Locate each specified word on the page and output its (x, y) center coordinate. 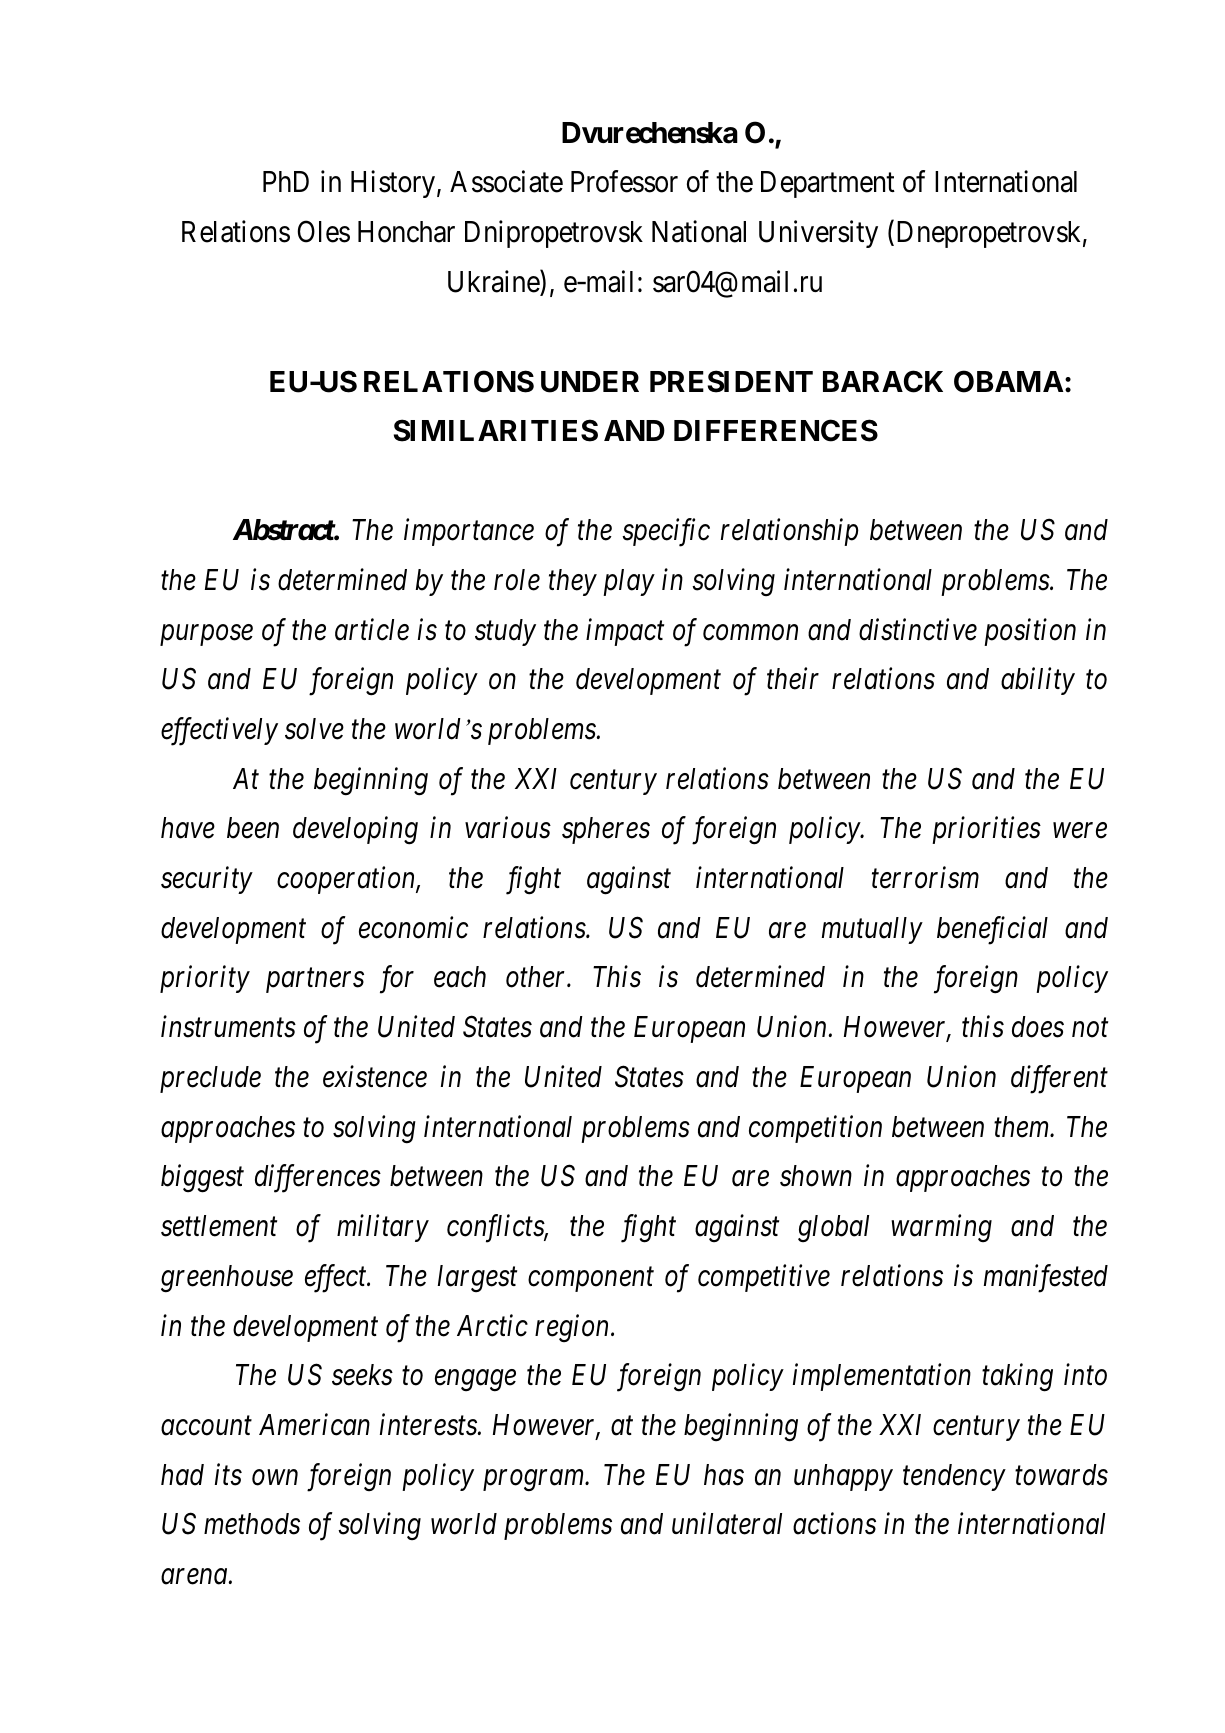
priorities (986, 831)
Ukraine (494, 282)
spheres (606, 830)
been (253, 828)
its (228, 1475)
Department (828, 184)
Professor (624, 181)
